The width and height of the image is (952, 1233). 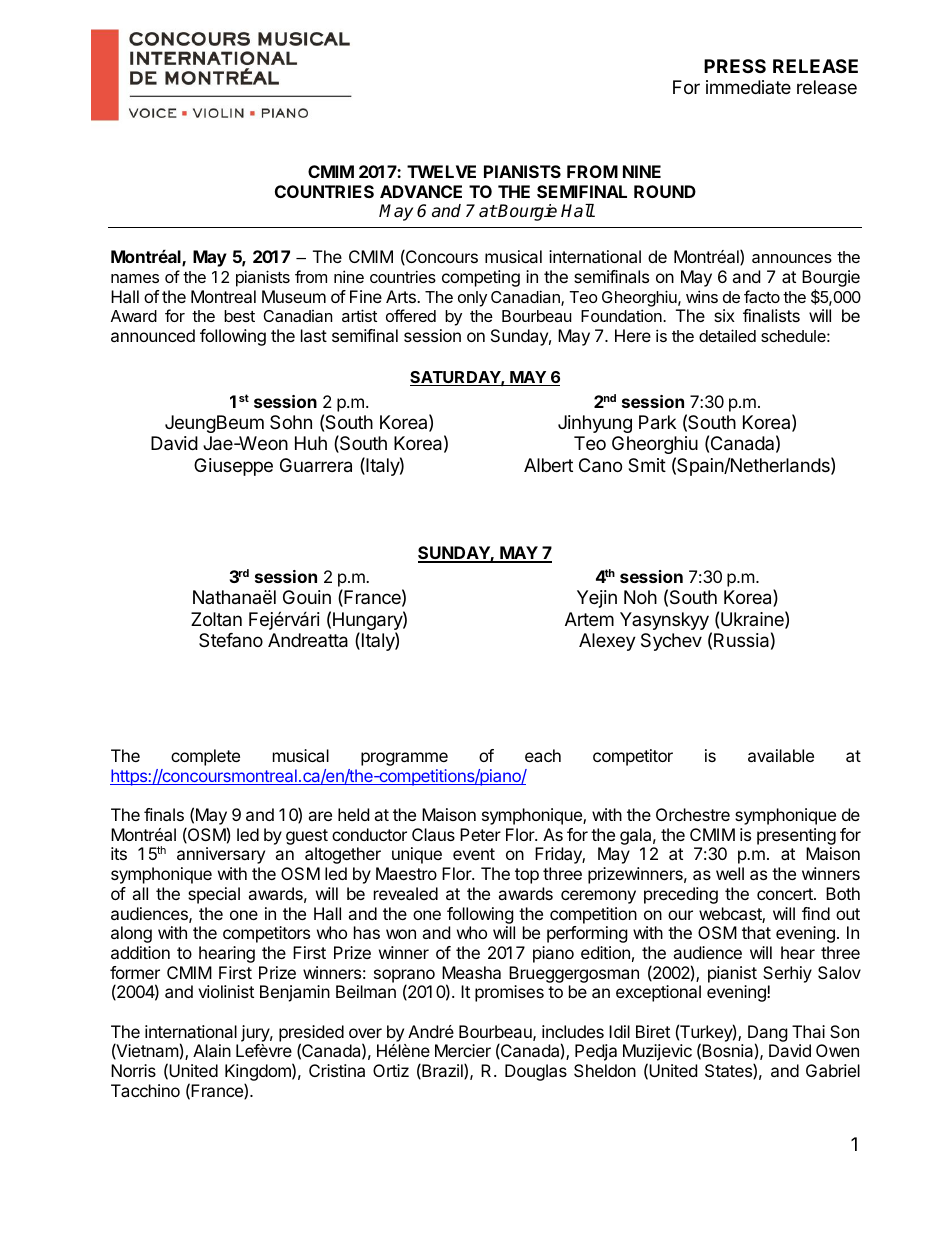 What do you see at coordinates (216, 619) in the image?
I see `Zoltan` at bounding box center [216, 619].
